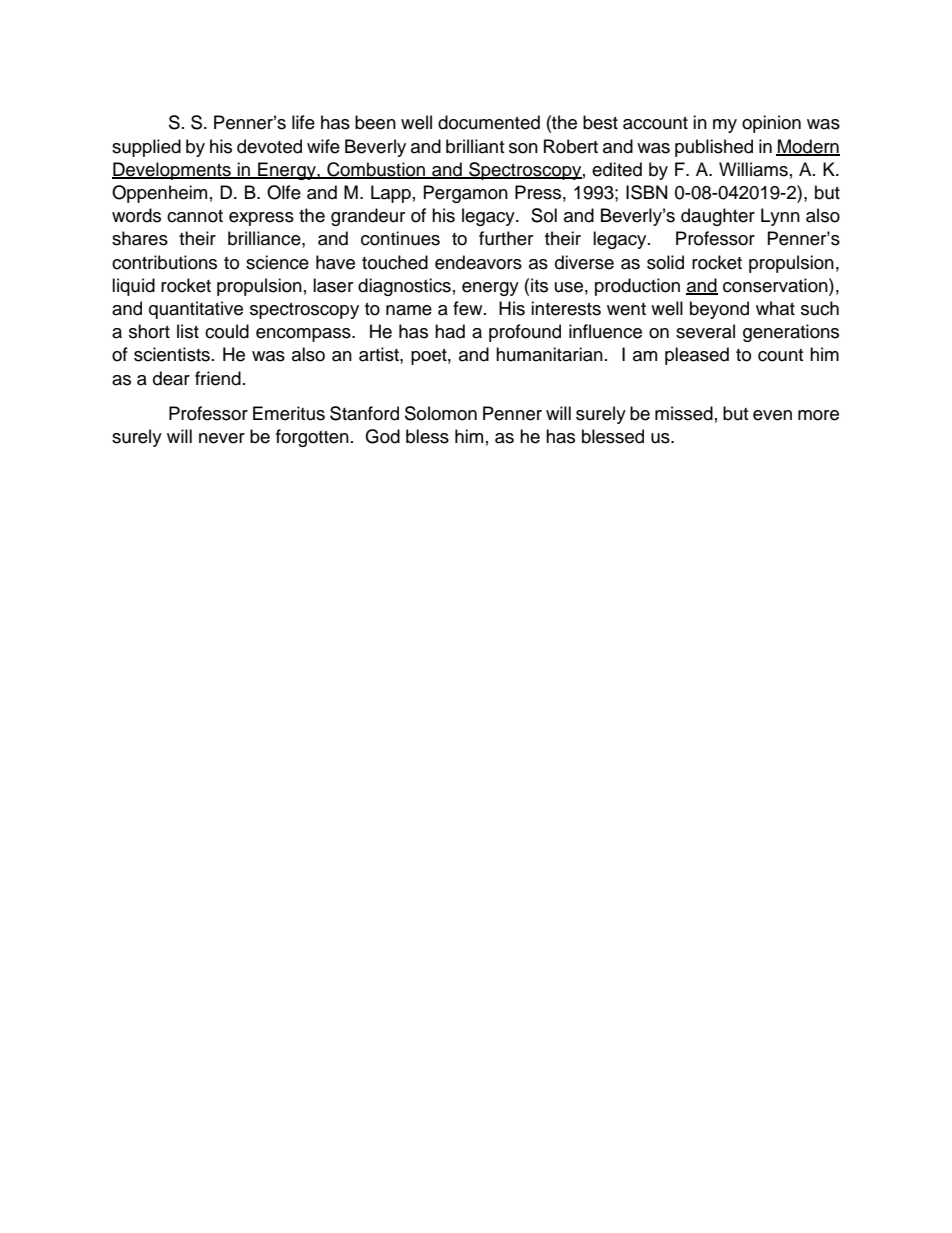 Image resolution: width=952 pixels, height=1233 pixels. Describe the element at coordinates (478, 262) in the page. I see `endeavors` at that location.
